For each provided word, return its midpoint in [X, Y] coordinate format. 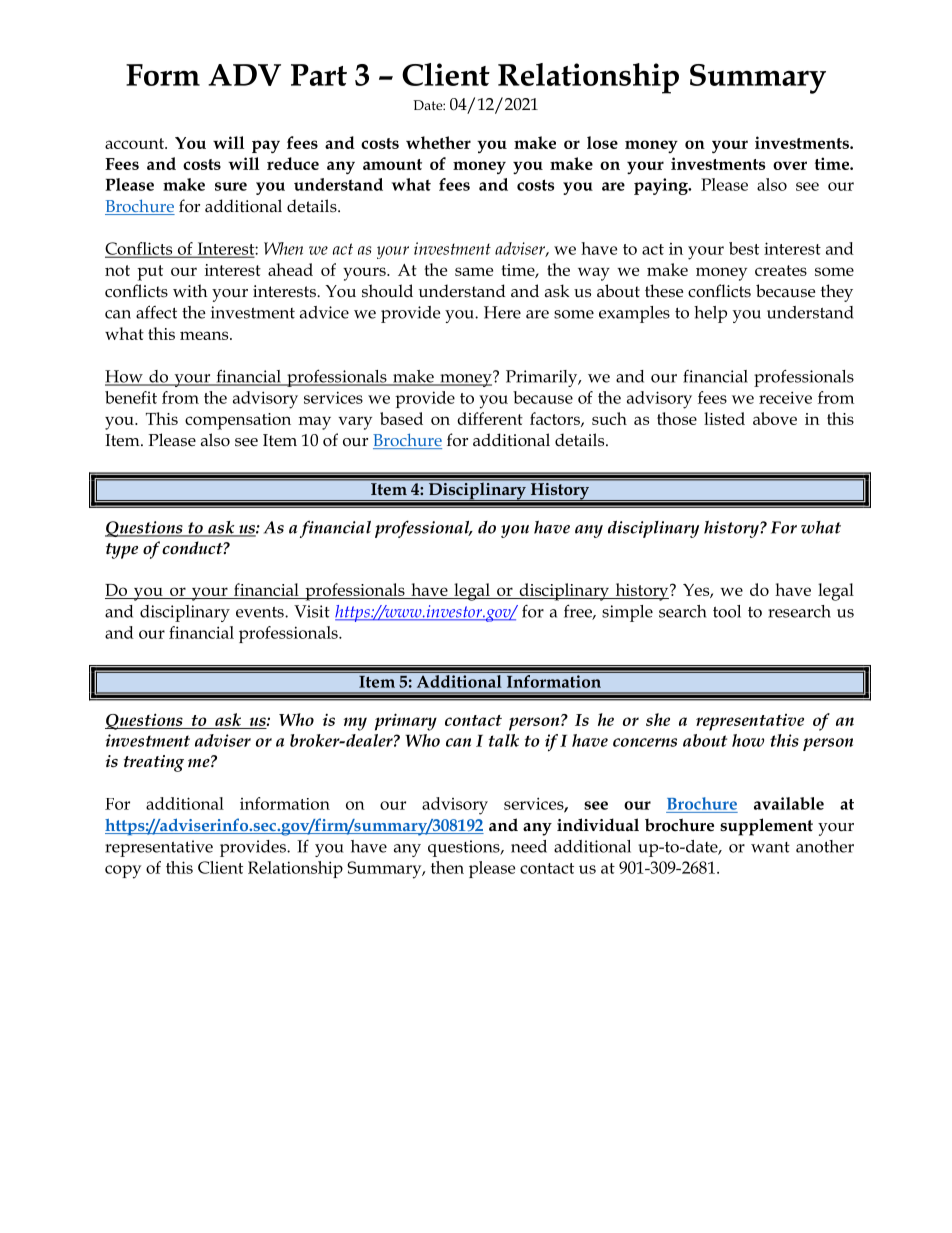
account [135, 143]
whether [438, 142]
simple [627, 613]
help [710, 314]
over [790, 165]
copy [123, 872]
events [261, 612]
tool [727, 611]
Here [502, 312]
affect [156, 312]
